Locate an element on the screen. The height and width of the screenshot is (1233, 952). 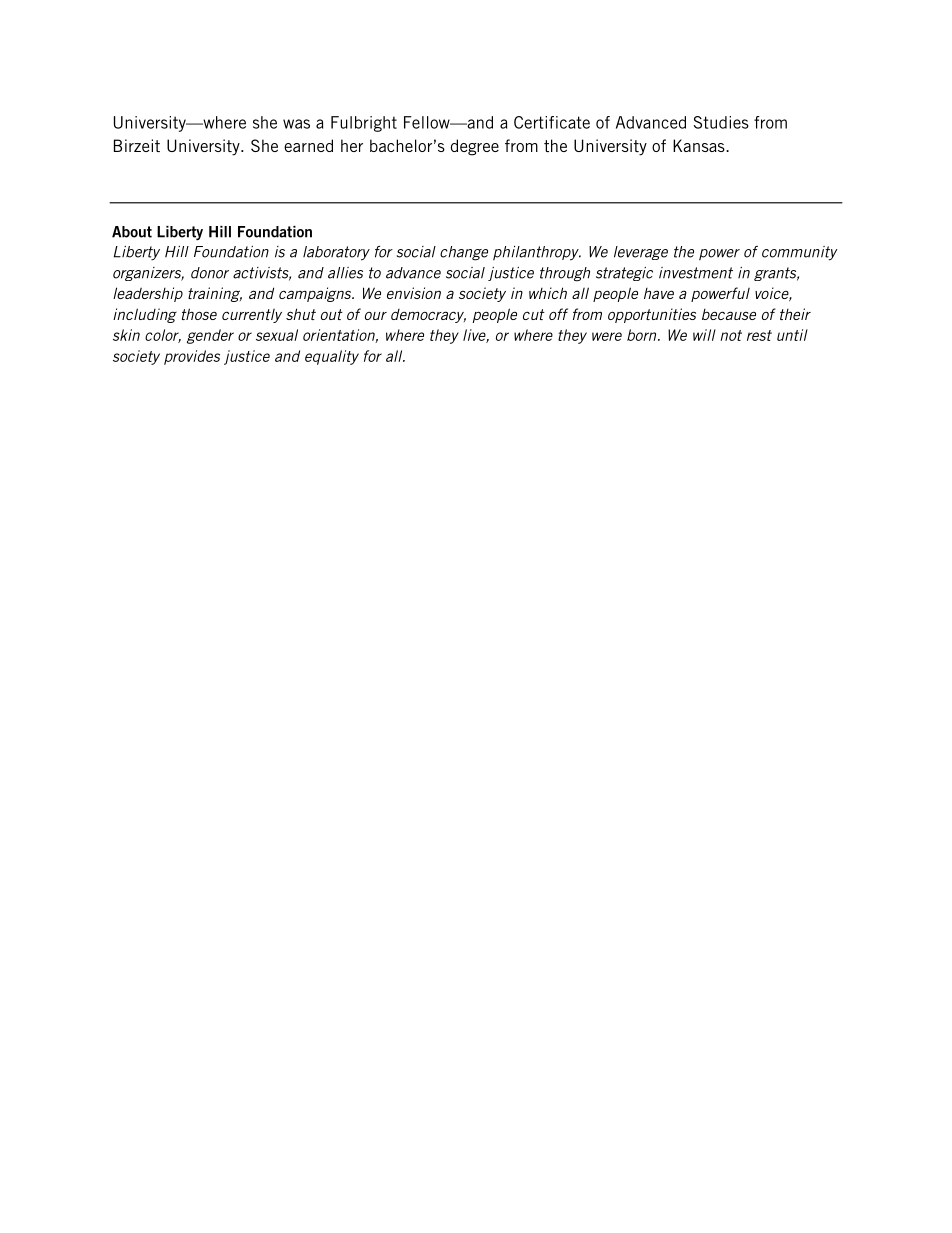
provides is located at coordinates (192, 357).
